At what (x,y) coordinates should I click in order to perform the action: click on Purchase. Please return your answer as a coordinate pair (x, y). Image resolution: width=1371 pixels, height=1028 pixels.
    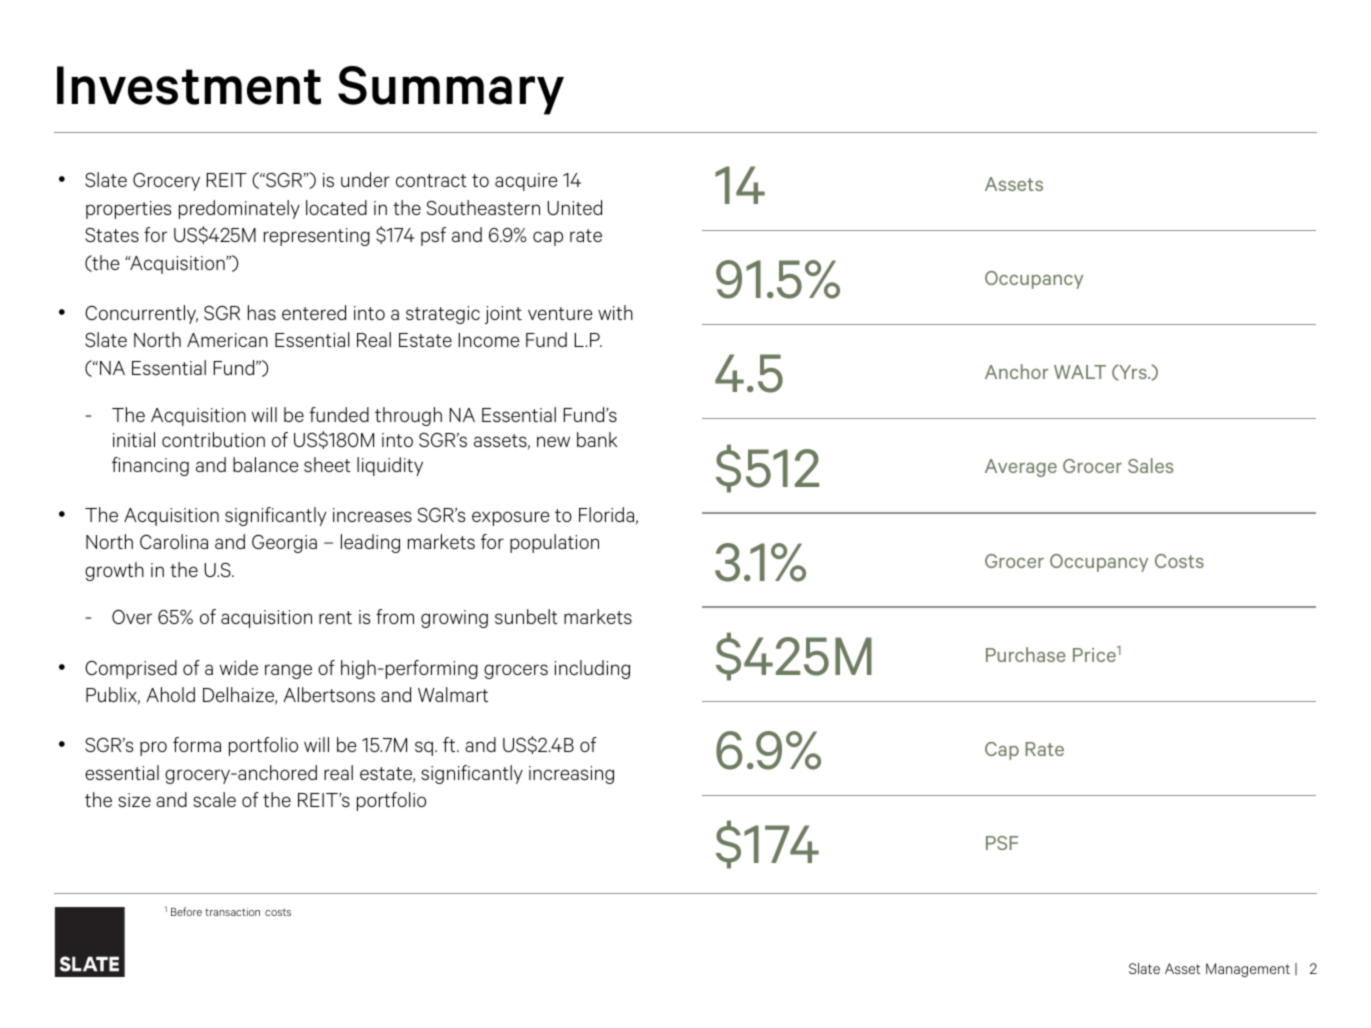
    Looking at the image, I should click on (1026, 654).
